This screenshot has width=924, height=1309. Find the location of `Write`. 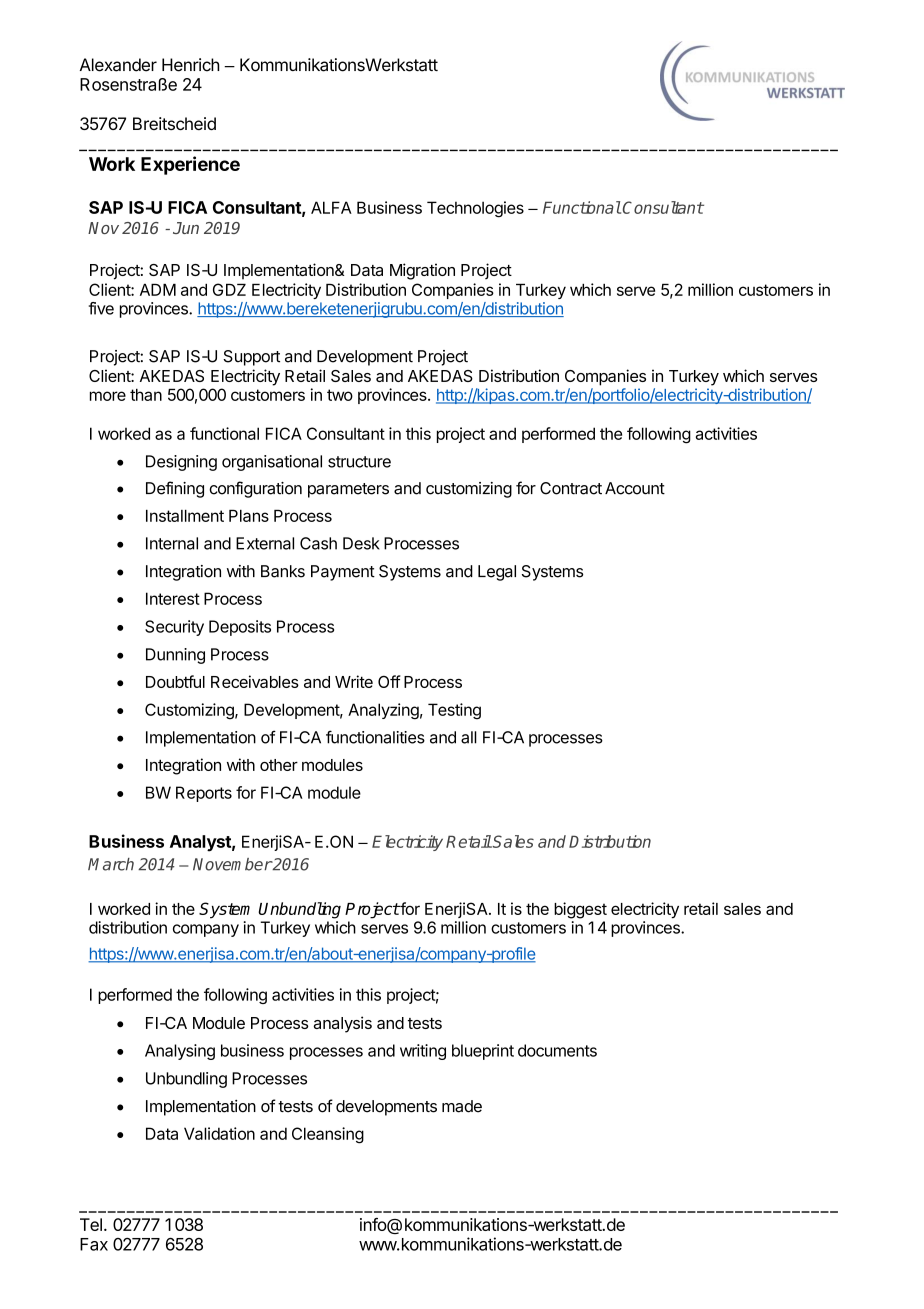

Write is located at coordinates (354, 681).
